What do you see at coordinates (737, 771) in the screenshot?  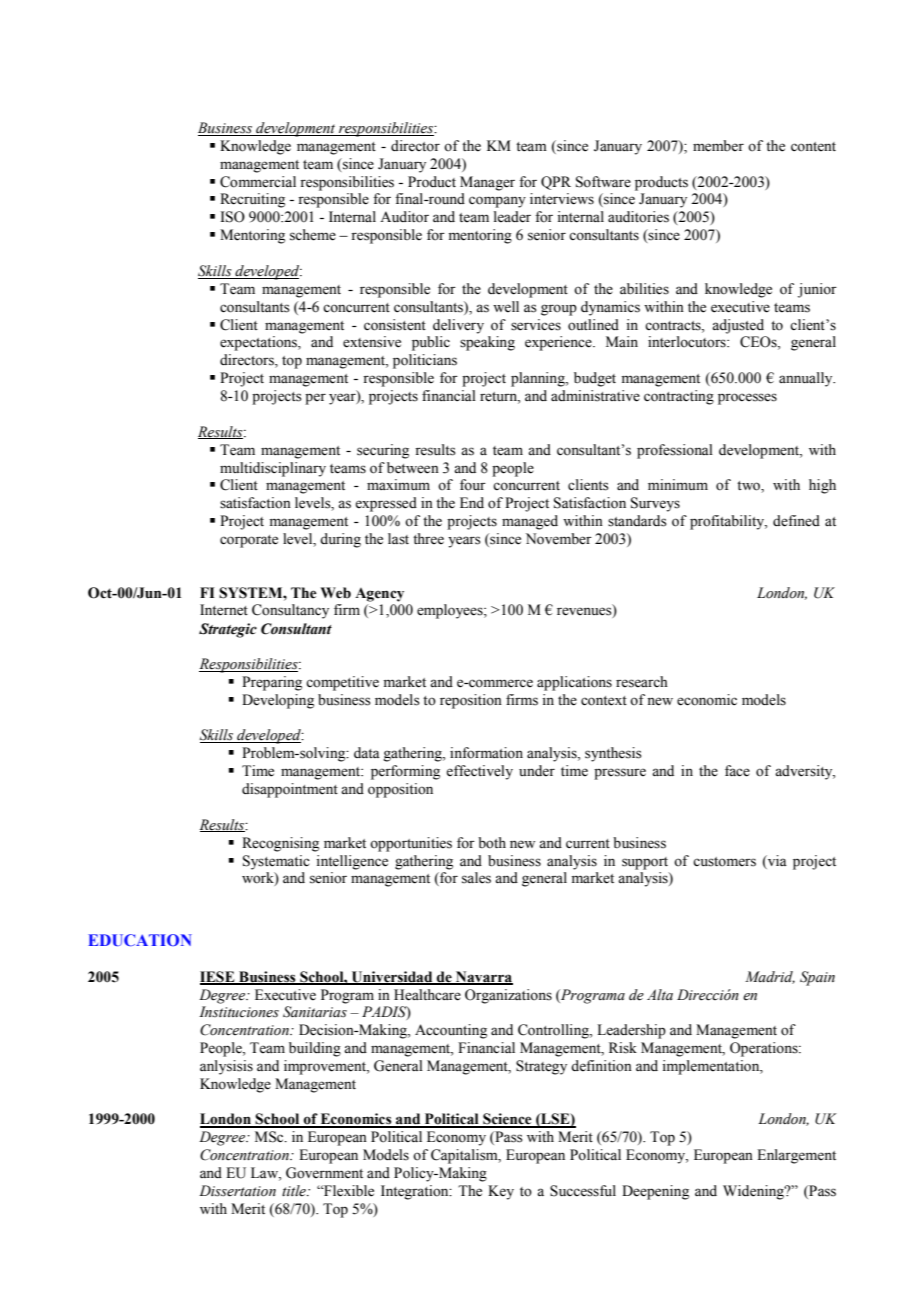 I see `face` at bounding box center [737, 771].
